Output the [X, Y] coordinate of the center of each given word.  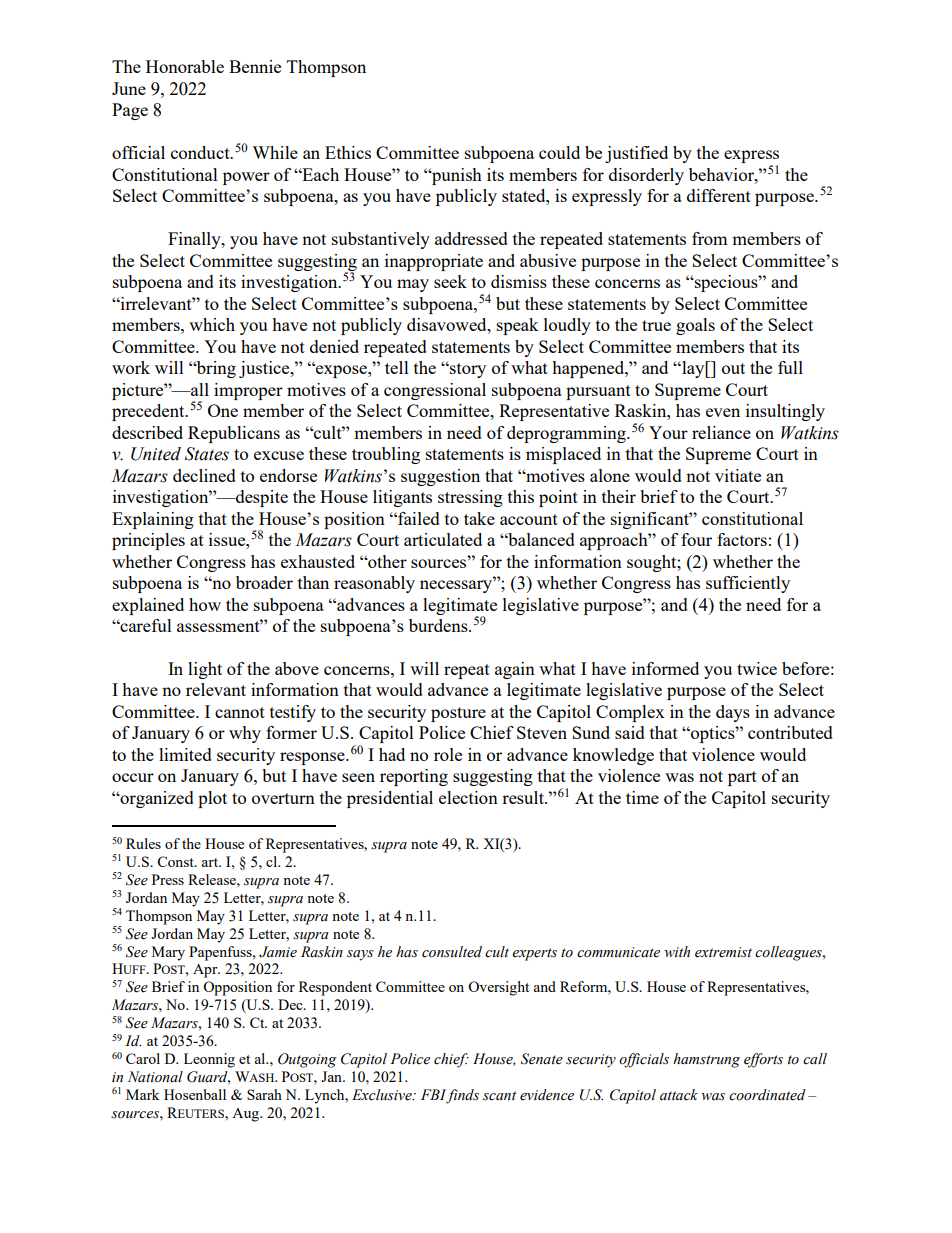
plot [212, 799]
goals [695, 326]
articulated [443, 539]
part [742, 778]
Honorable [185, 66]
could [559, 152]
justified [636, 154]
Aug [247, 1115]
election [468, 797]
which [212, 324]
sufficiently [748, 584]
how [205, 604]
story [467, 370]
